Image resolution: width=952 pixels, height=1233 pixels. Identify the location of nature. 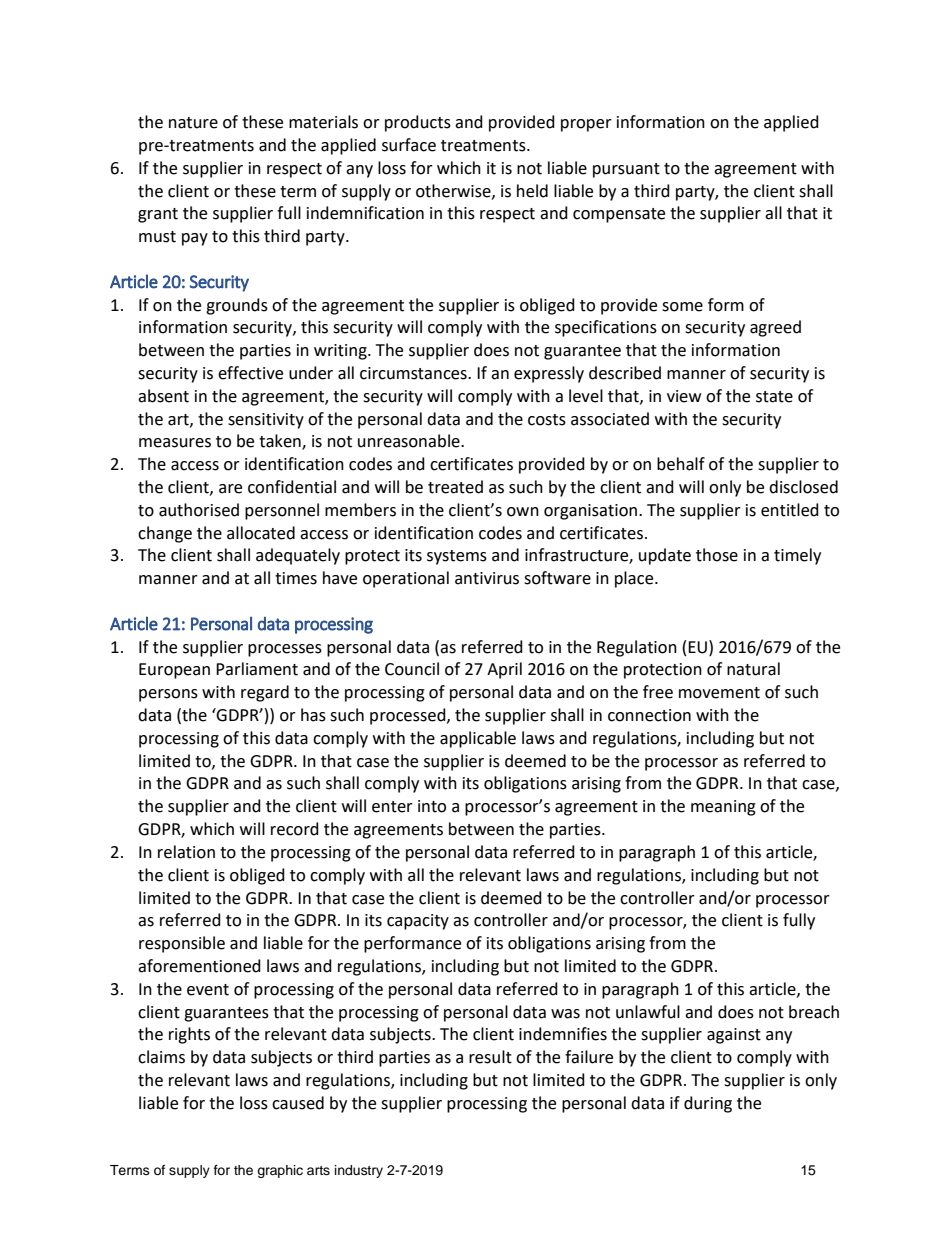
(193, 123).
